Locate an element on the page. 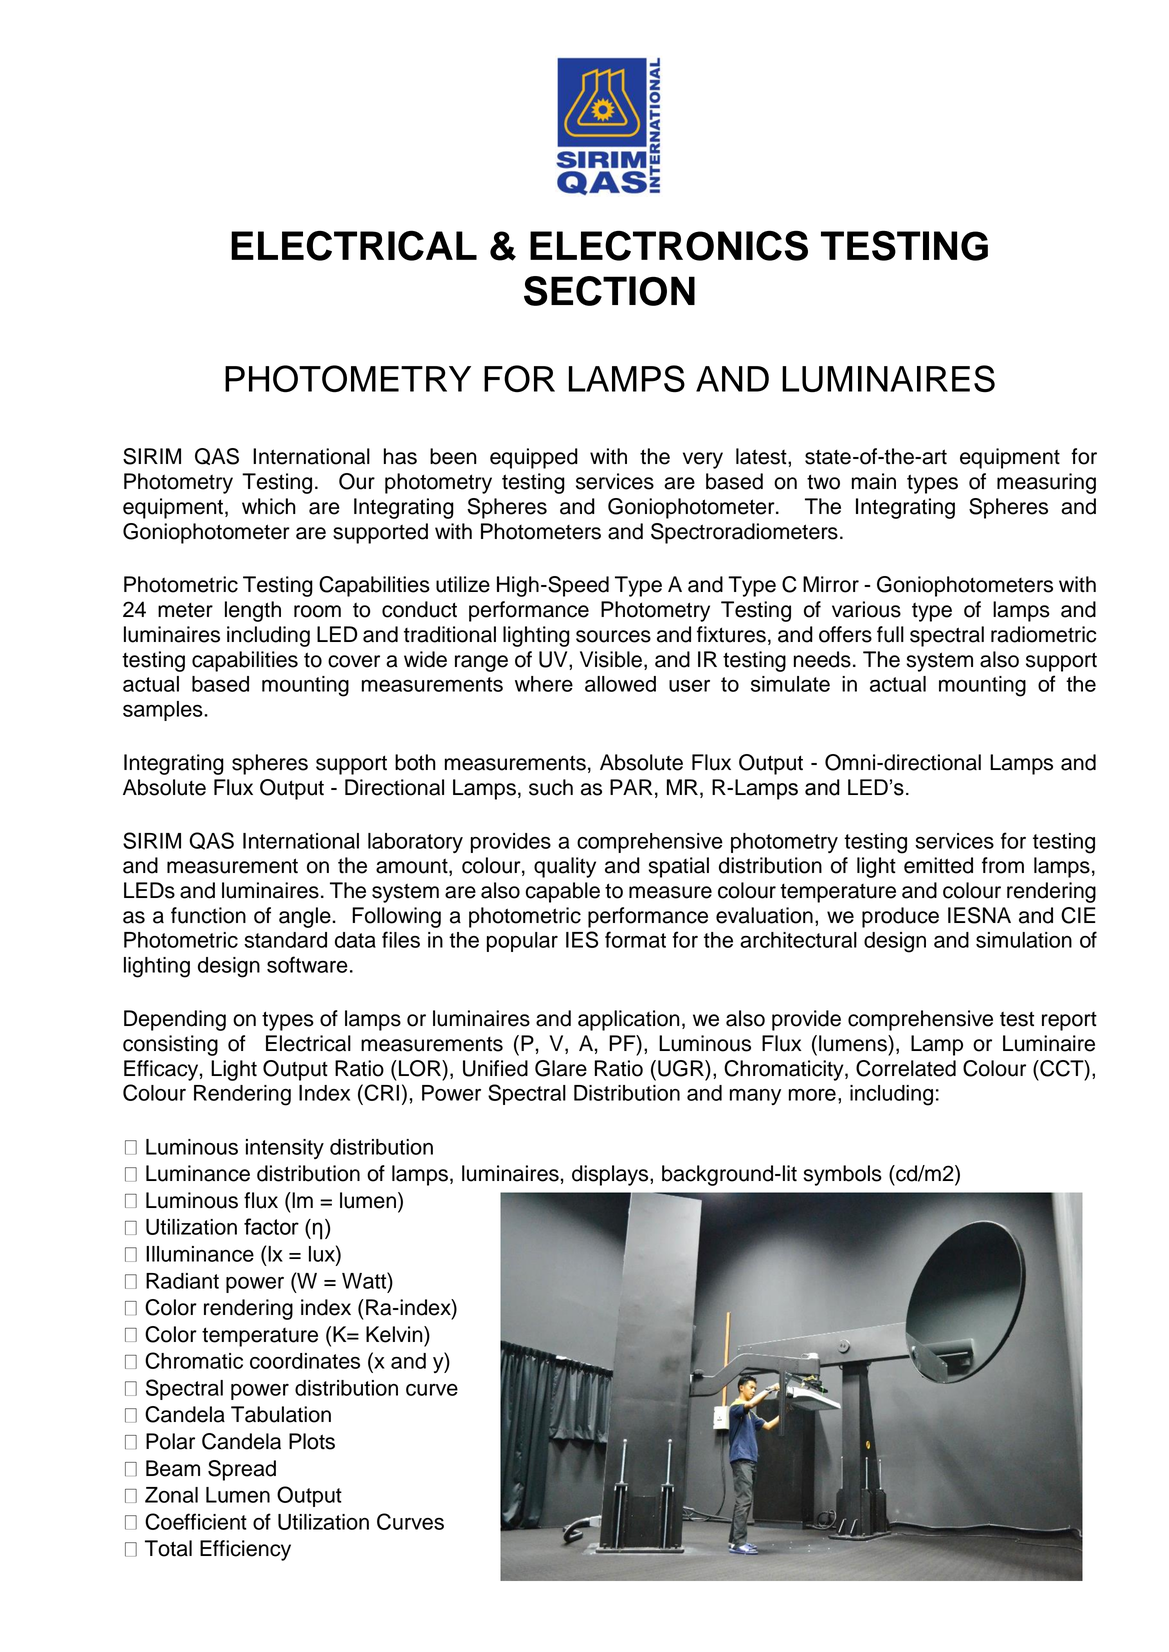 This image has width=1169, height=1652. software is located at coordinates (307, 964).
